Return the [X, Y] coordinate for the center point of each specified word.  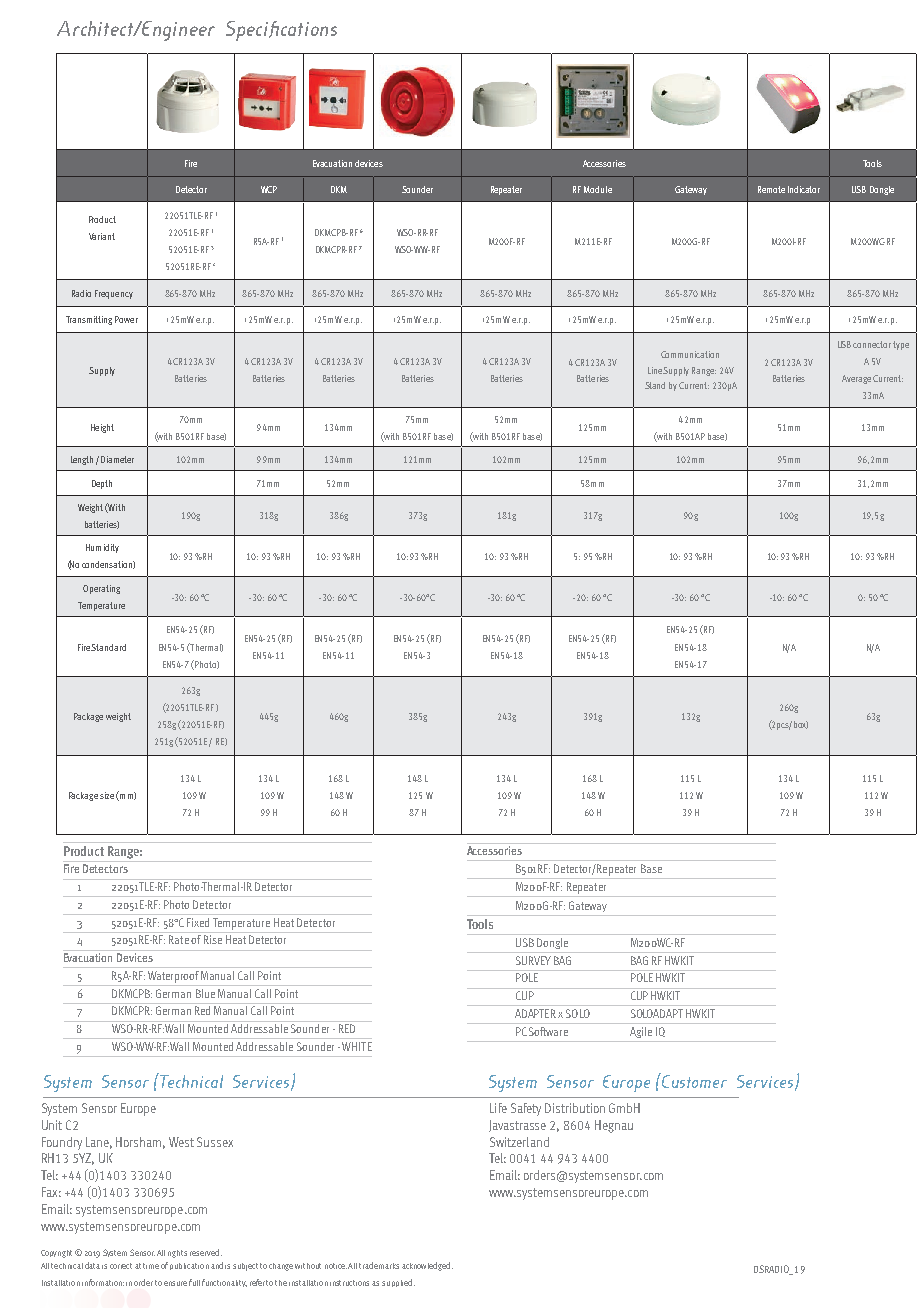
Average [856, 379]
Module [598, 189]
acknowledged [427, 1266]
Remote [771, 189]
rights [177, 1254]
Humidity [102, 548]
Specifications [281, 31]
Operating [101, 589]
